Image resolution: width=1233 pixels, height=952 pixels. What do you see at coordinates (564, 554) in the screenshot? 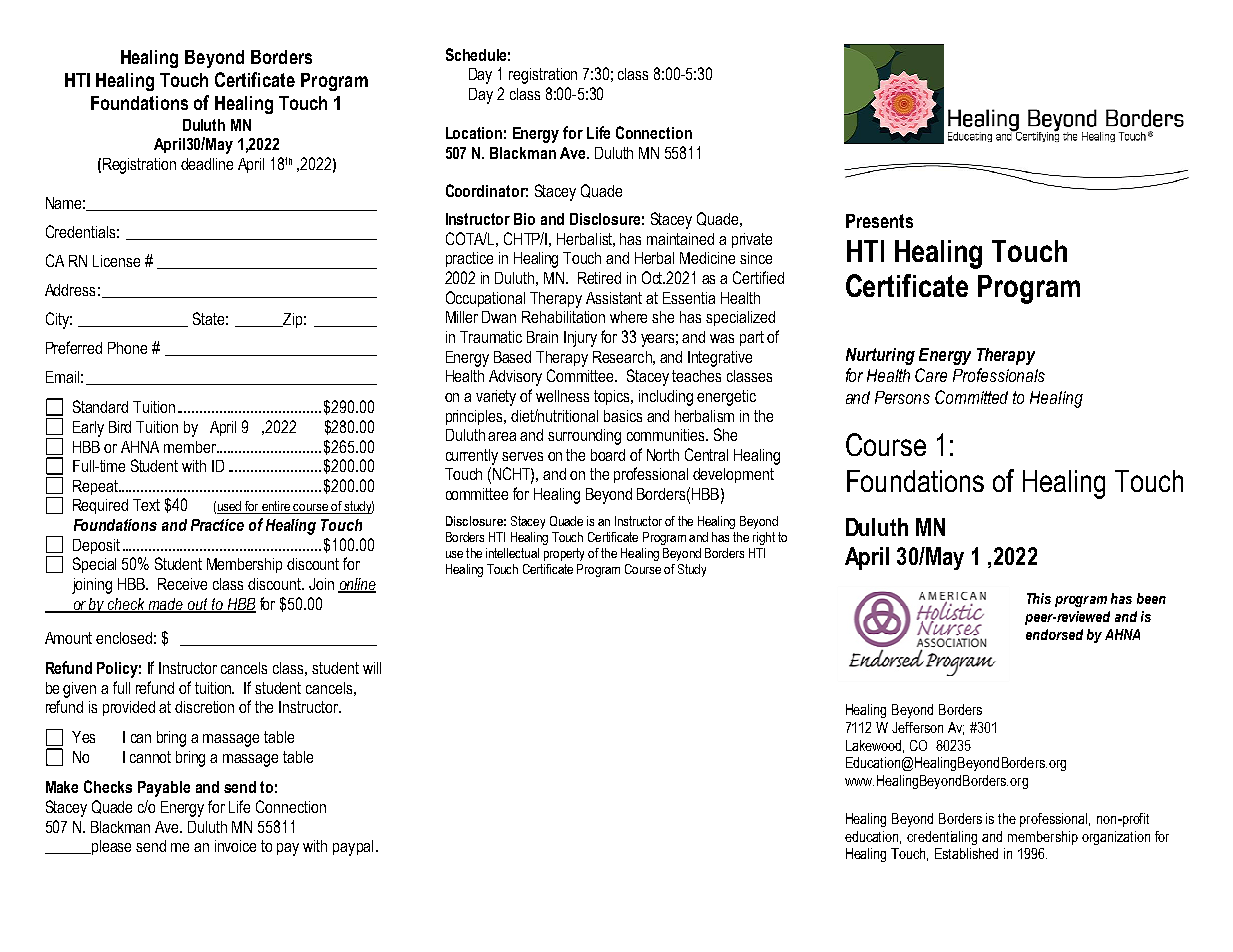
I see `property` at bounding box center [564, 554].
